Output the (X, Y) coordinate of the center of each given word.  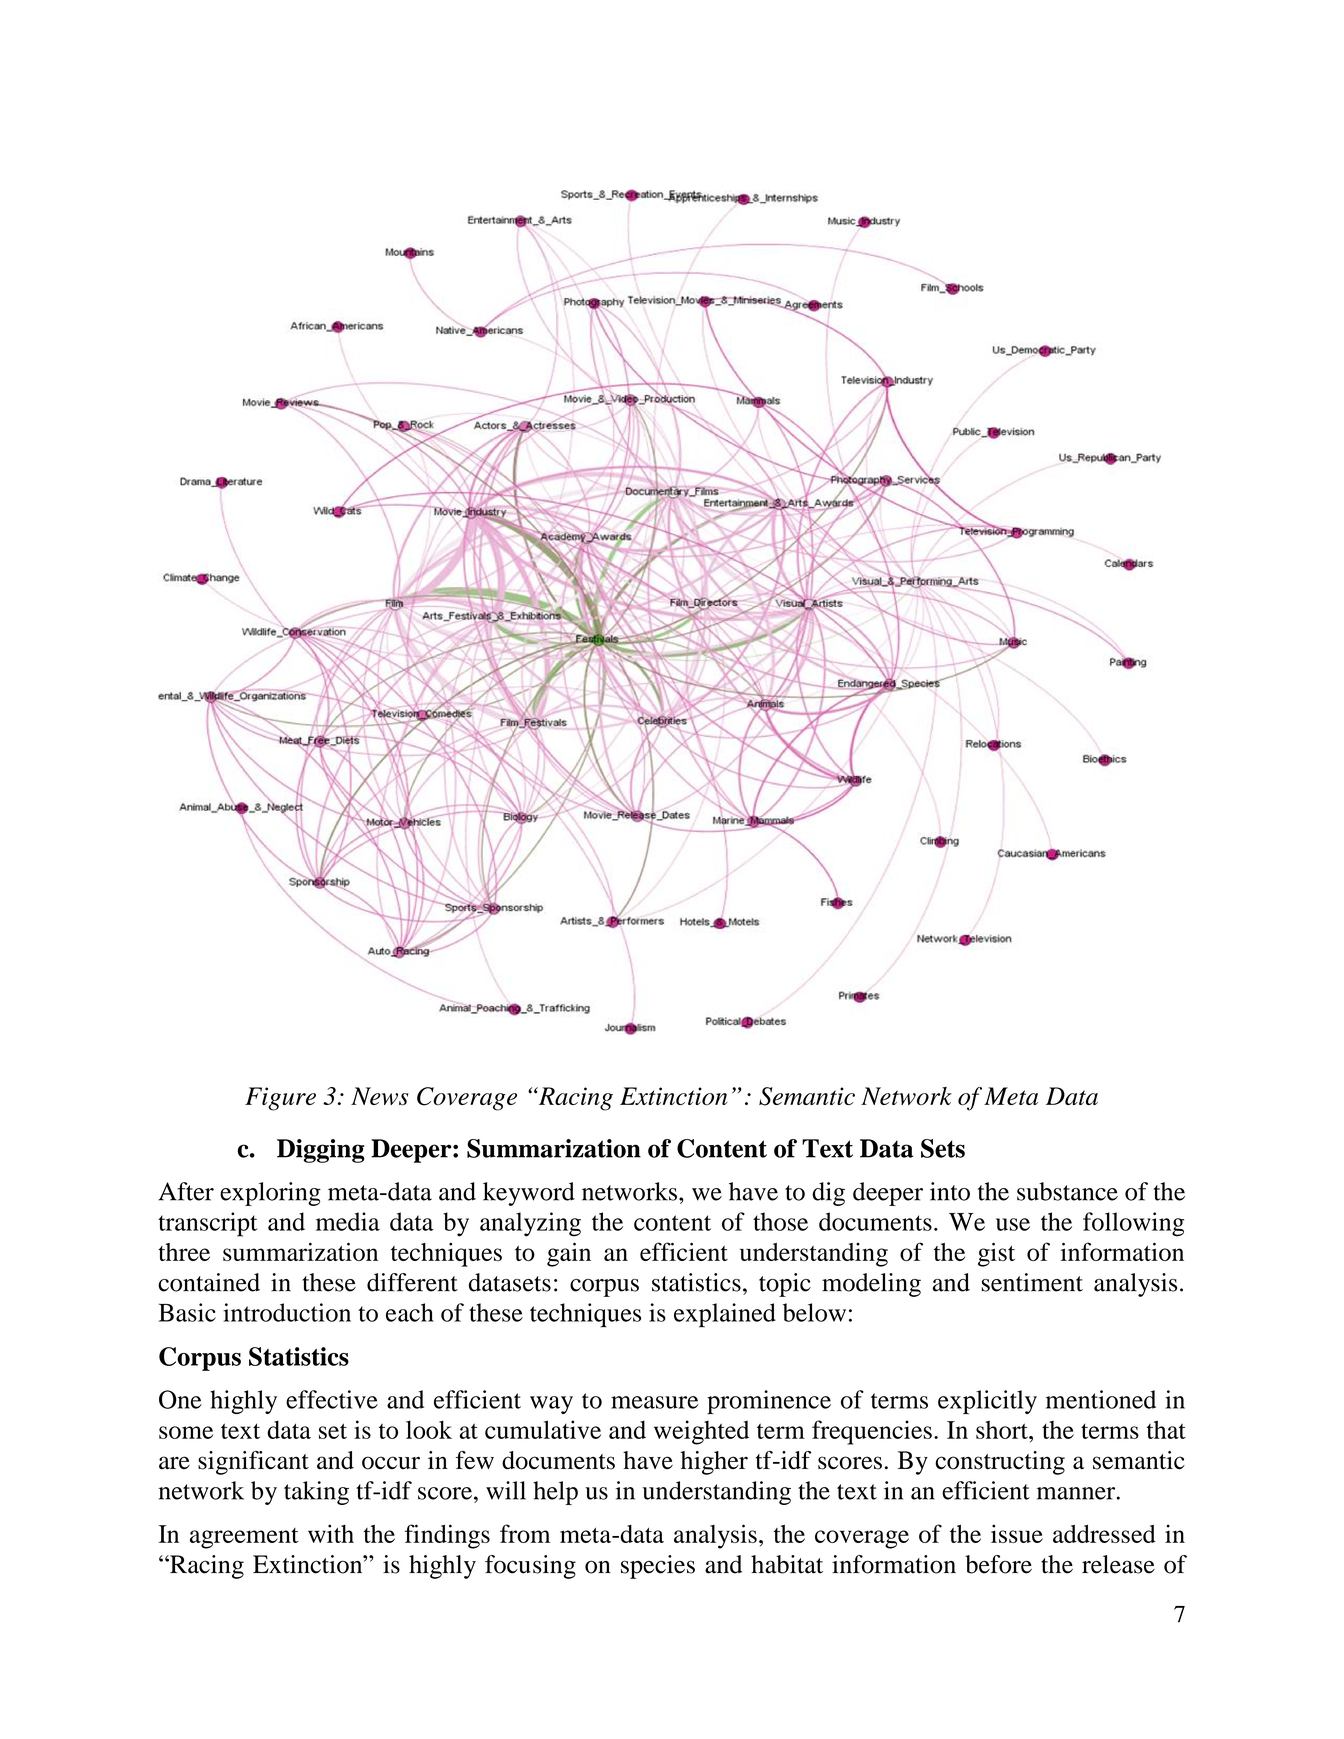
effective (332, 1399)
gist (996, 1254)
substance (1067, 1191)
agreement (244, 1538)
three (184, 1252)
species (658, 1567)
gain (569, 1254)
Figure (280, 1099)
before (998, 1564)
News (380, 1096)
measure (655, 1402)
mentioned (1101, 1399)
